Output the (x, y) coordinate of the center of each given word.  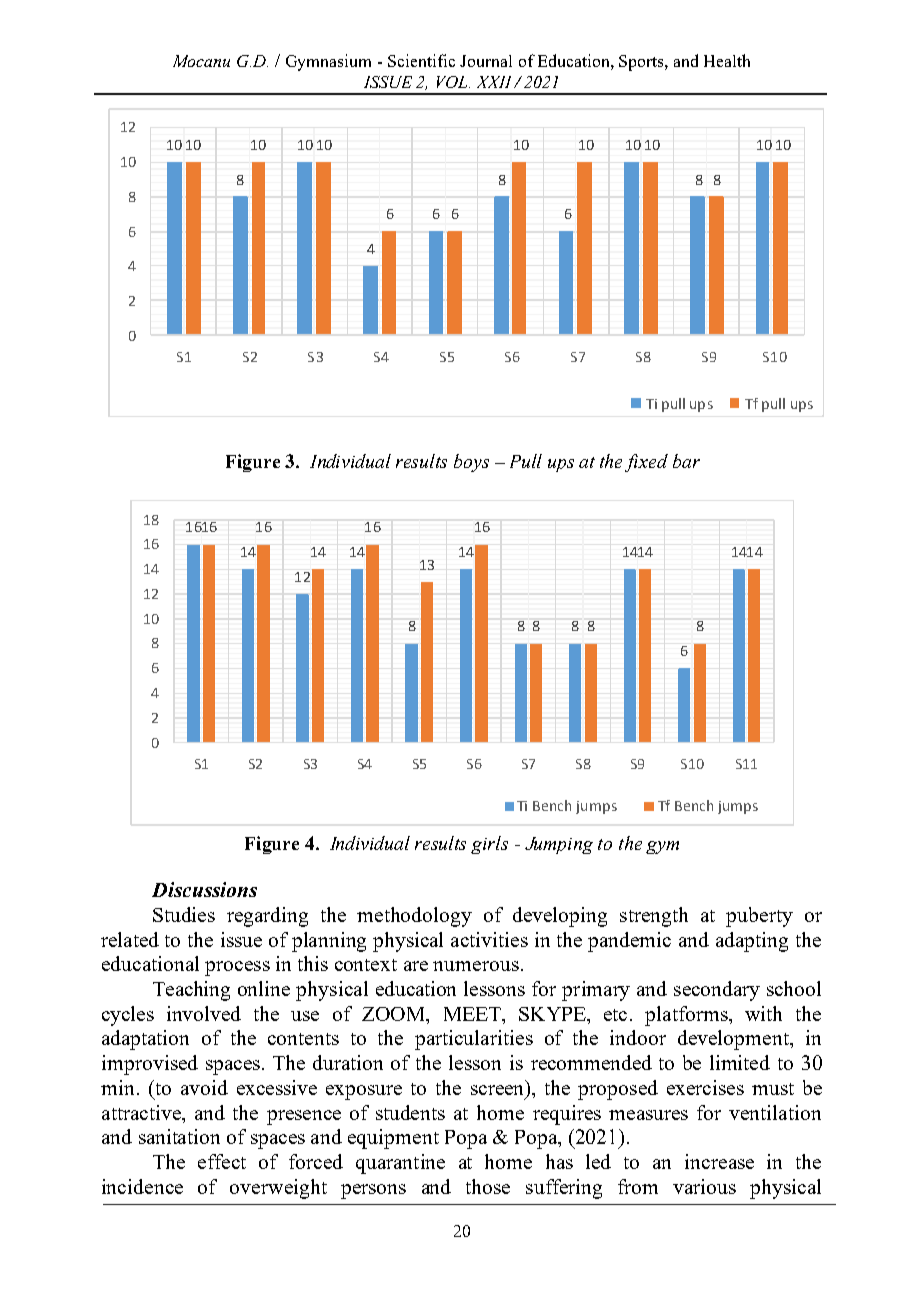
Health (727, 60)
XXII (494, 82)
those (488, 1186)
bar (686, 461)
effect (222, 1161)
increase (719, 1161)
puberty (759, 917)
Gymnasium (328, 62)
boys (471, 463)
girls (489, 845)
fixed (646, 463)
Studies (184, 914)
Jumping (559, 845)
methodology (414, 917)
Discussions (204, 889)
